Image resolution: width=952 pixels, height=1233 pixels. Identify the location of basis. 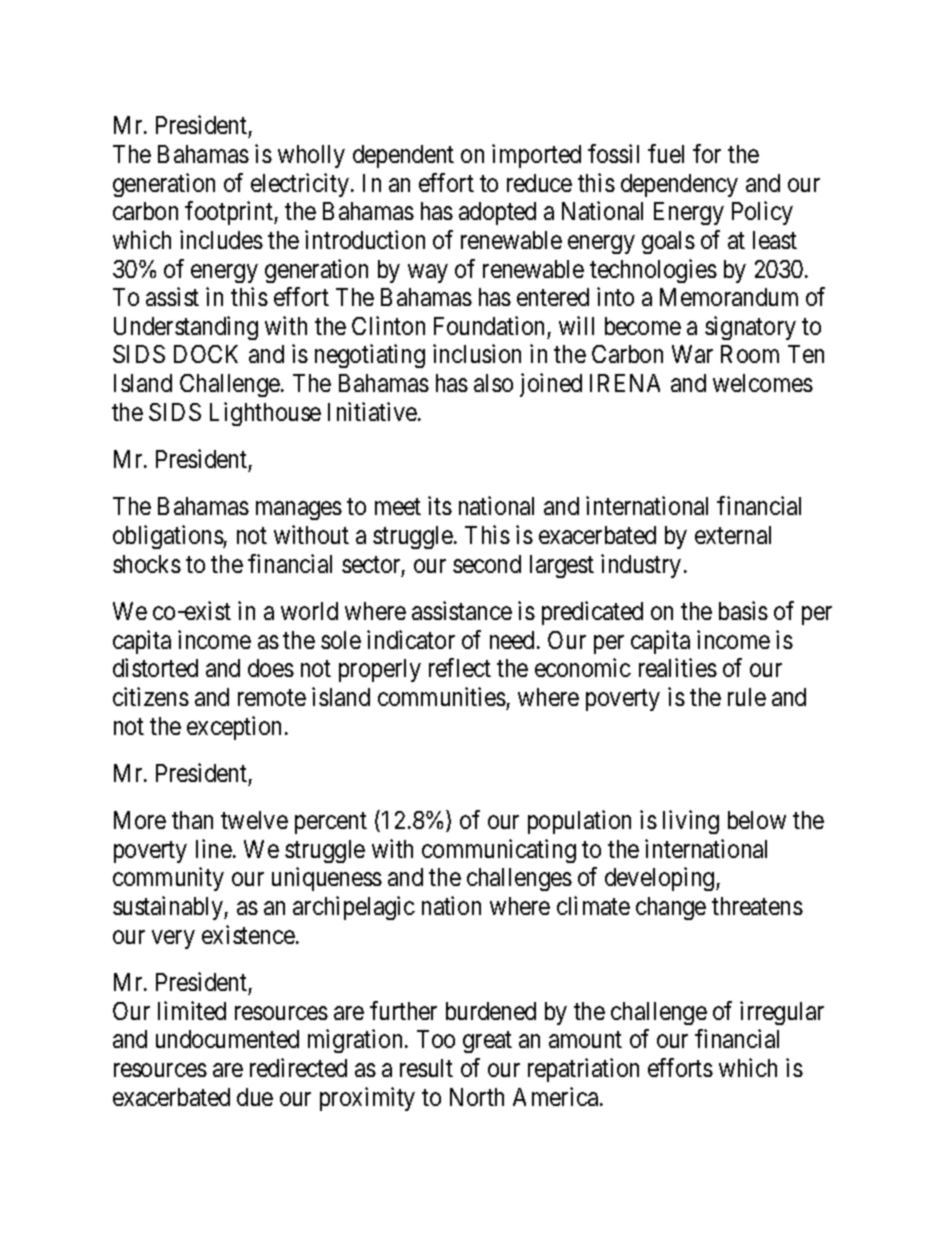
(743, 610).
